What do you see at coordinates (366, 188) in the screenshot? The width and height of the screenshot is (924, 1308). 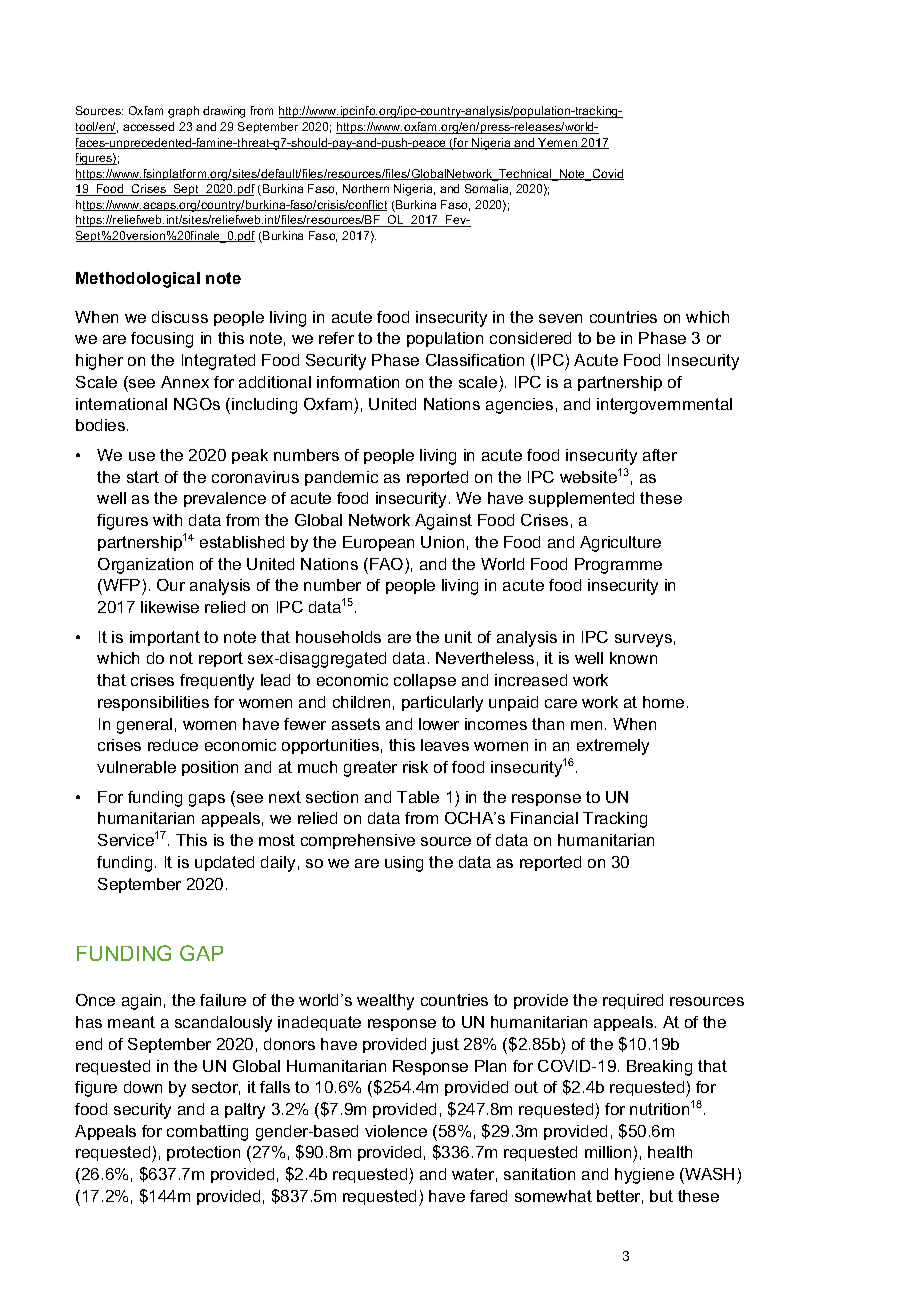 I see `Northern` at bounding box center [366, 188].
